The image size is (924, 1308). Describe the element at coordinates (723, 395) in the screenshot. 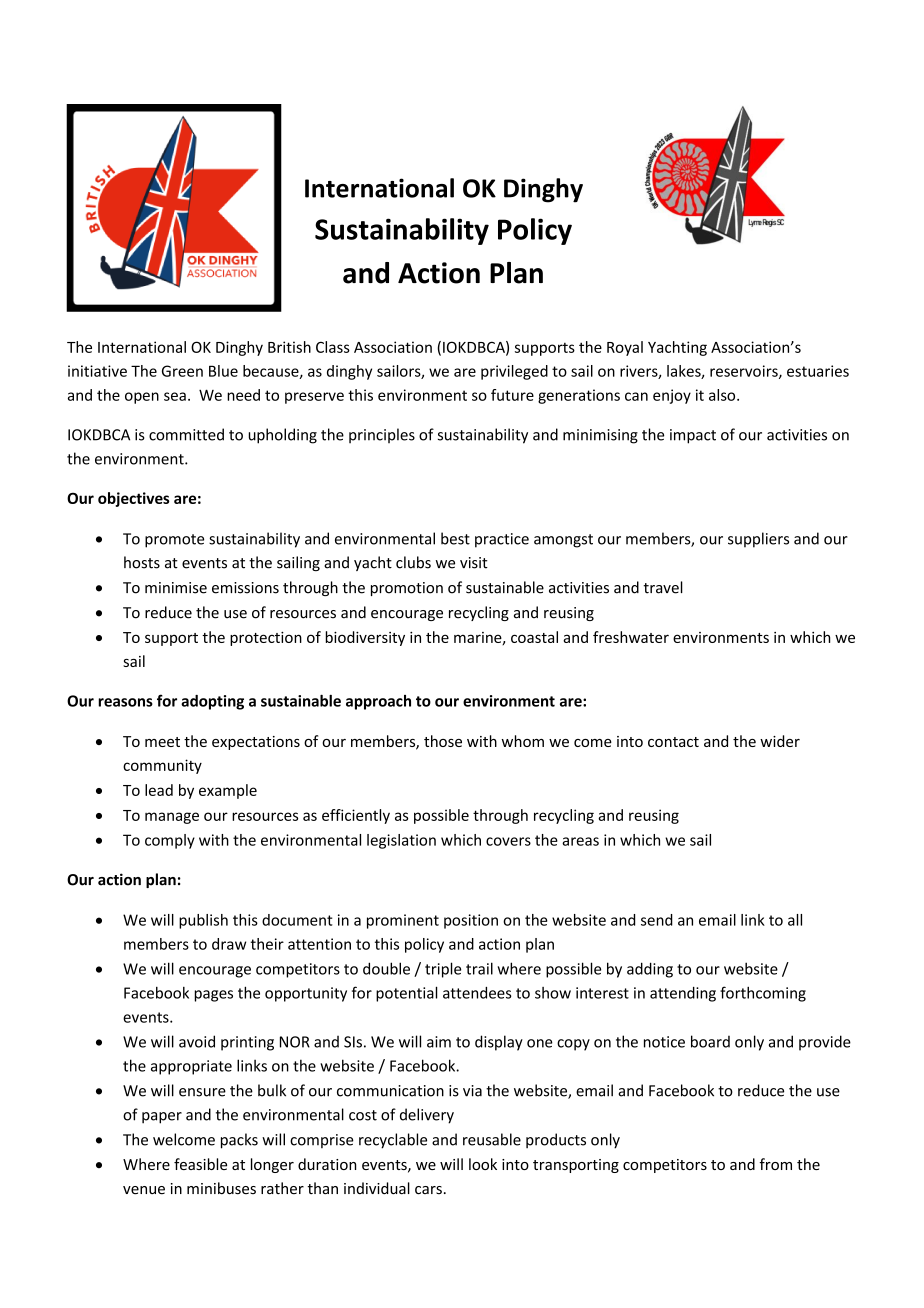

I see `also` at that location.
